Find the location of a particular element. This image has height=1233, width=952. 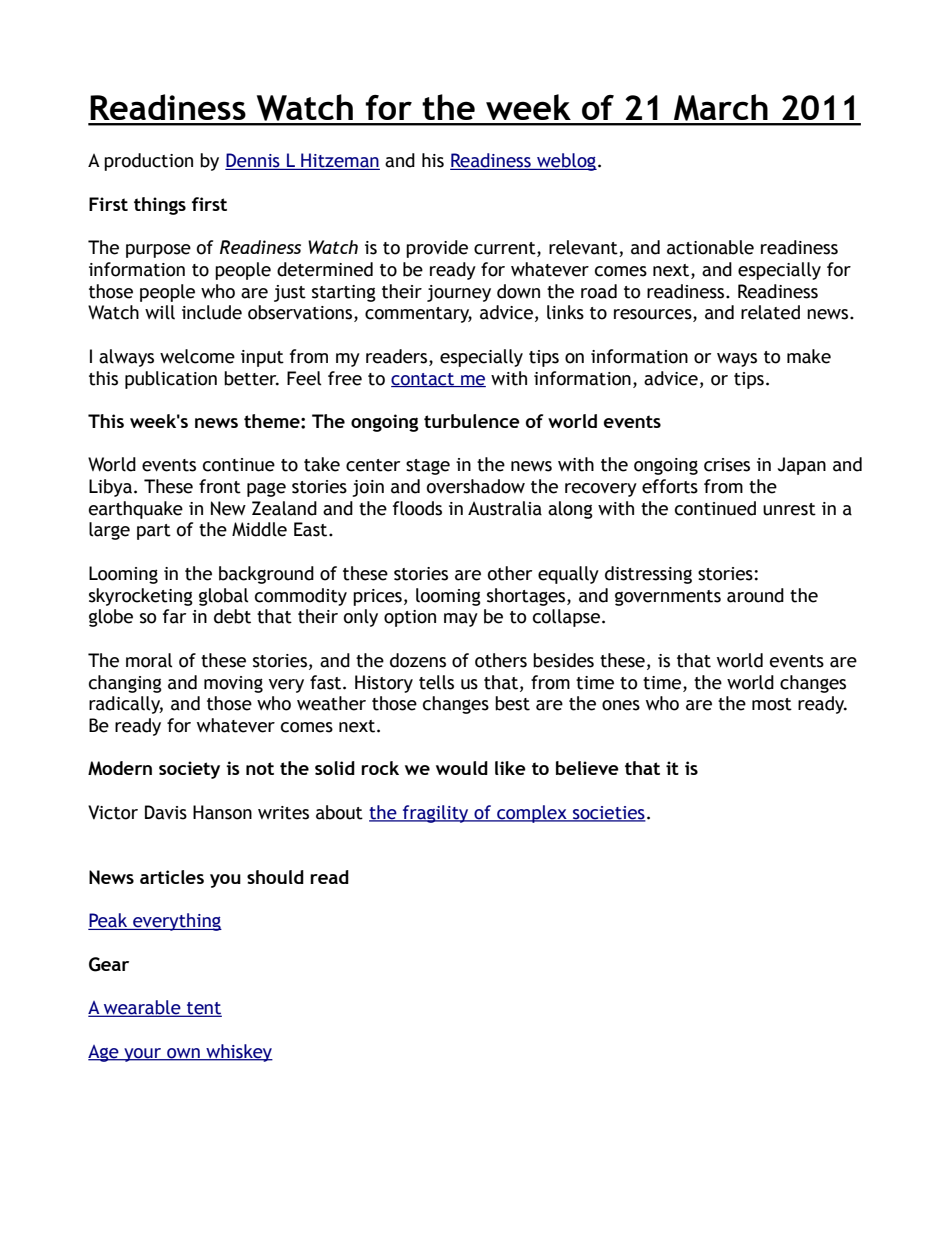

publication is located at coordinates (171, 380).
